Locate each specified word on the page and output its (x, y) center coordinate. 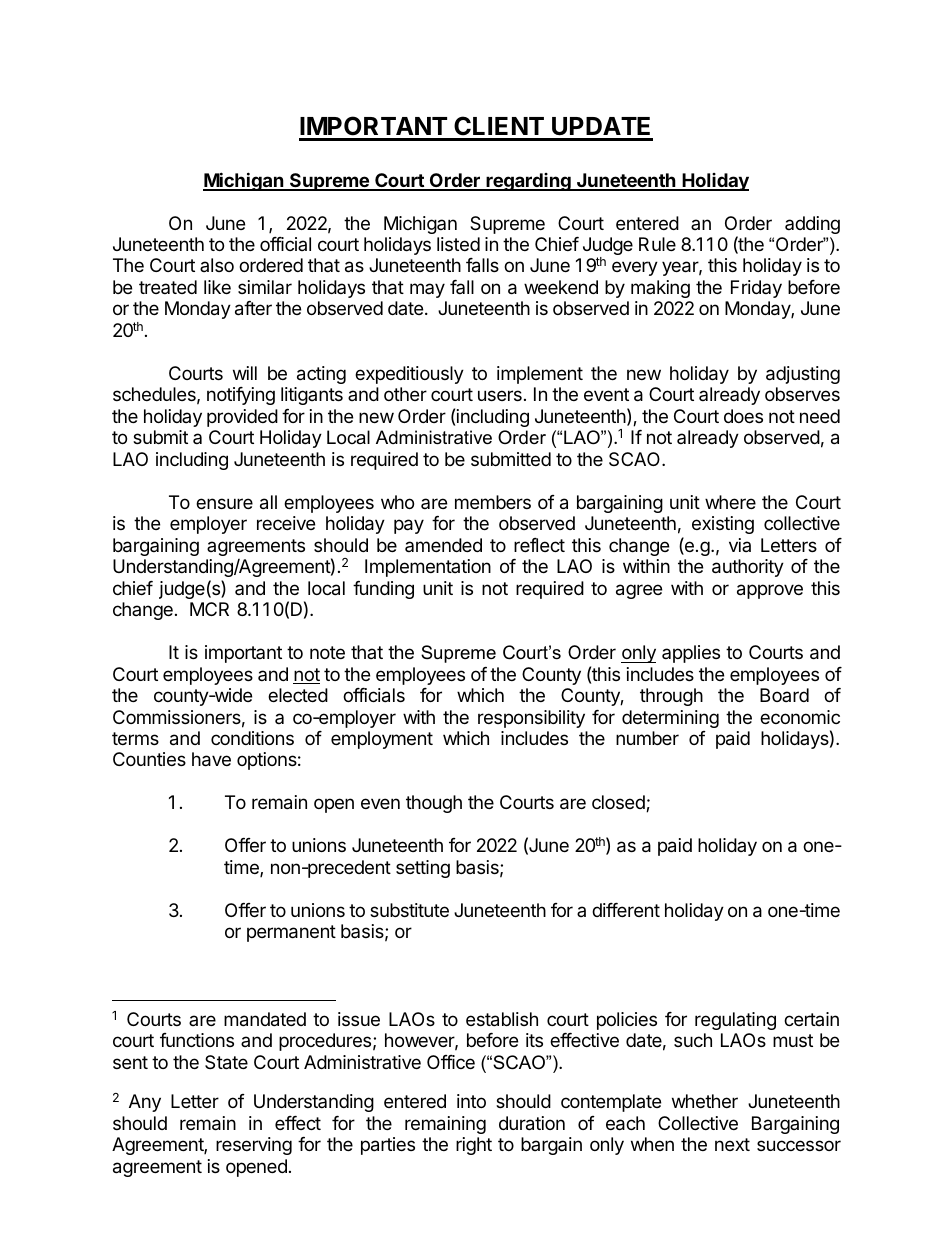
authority (748, 568)
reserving (254, 1146)
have (211, 759)
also (217, 265)
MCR (209, 609)
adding (812, 225)
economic (800, 717)
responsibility (531, 719)
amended (443, 545)
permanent (291, 933)
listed (458, 244)
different (626, 910)
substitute (409, 910)
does (743, 416)
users (500, 395)
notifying (241, 396)
